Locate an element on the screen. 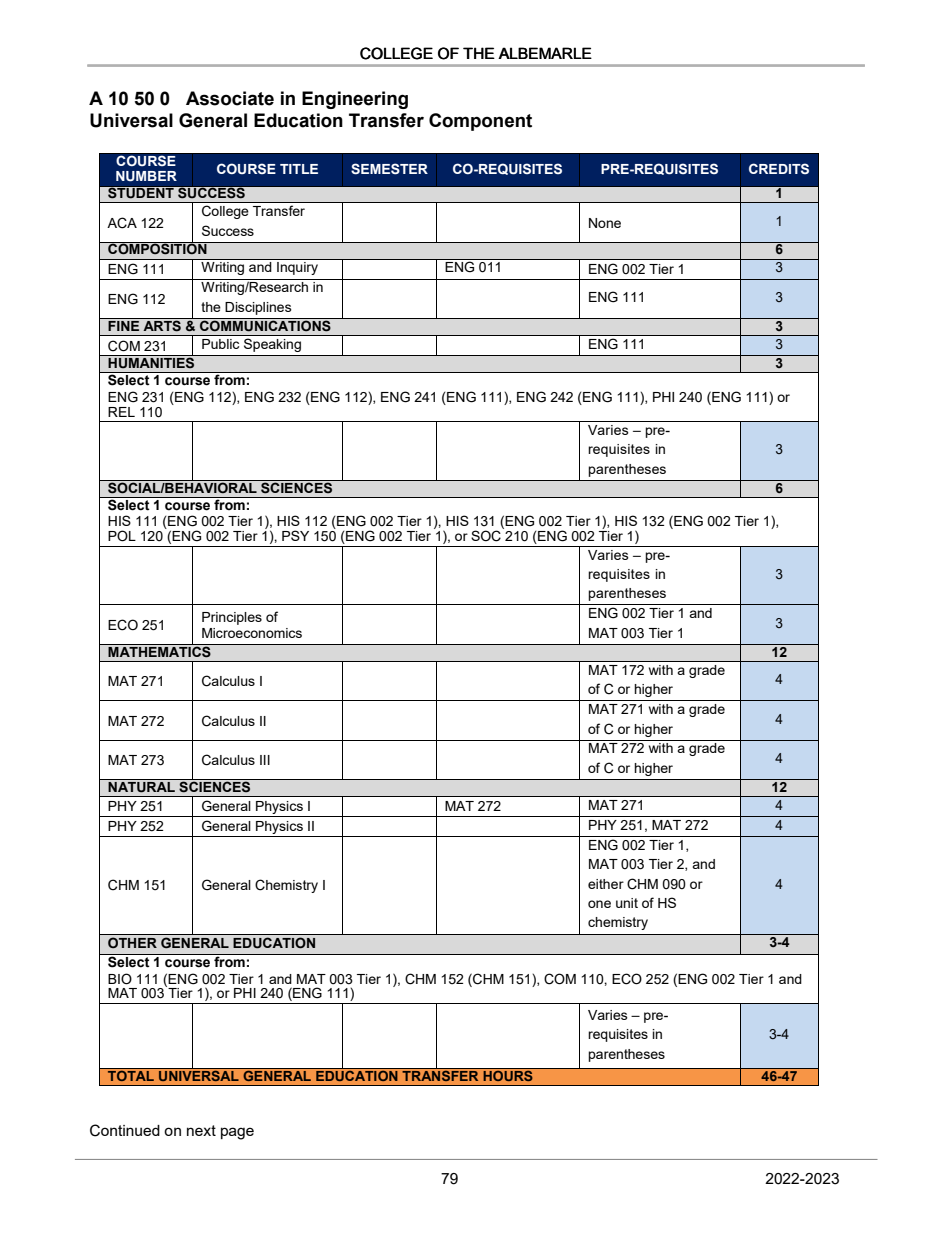  Component is located at coordinates (480, 122).
